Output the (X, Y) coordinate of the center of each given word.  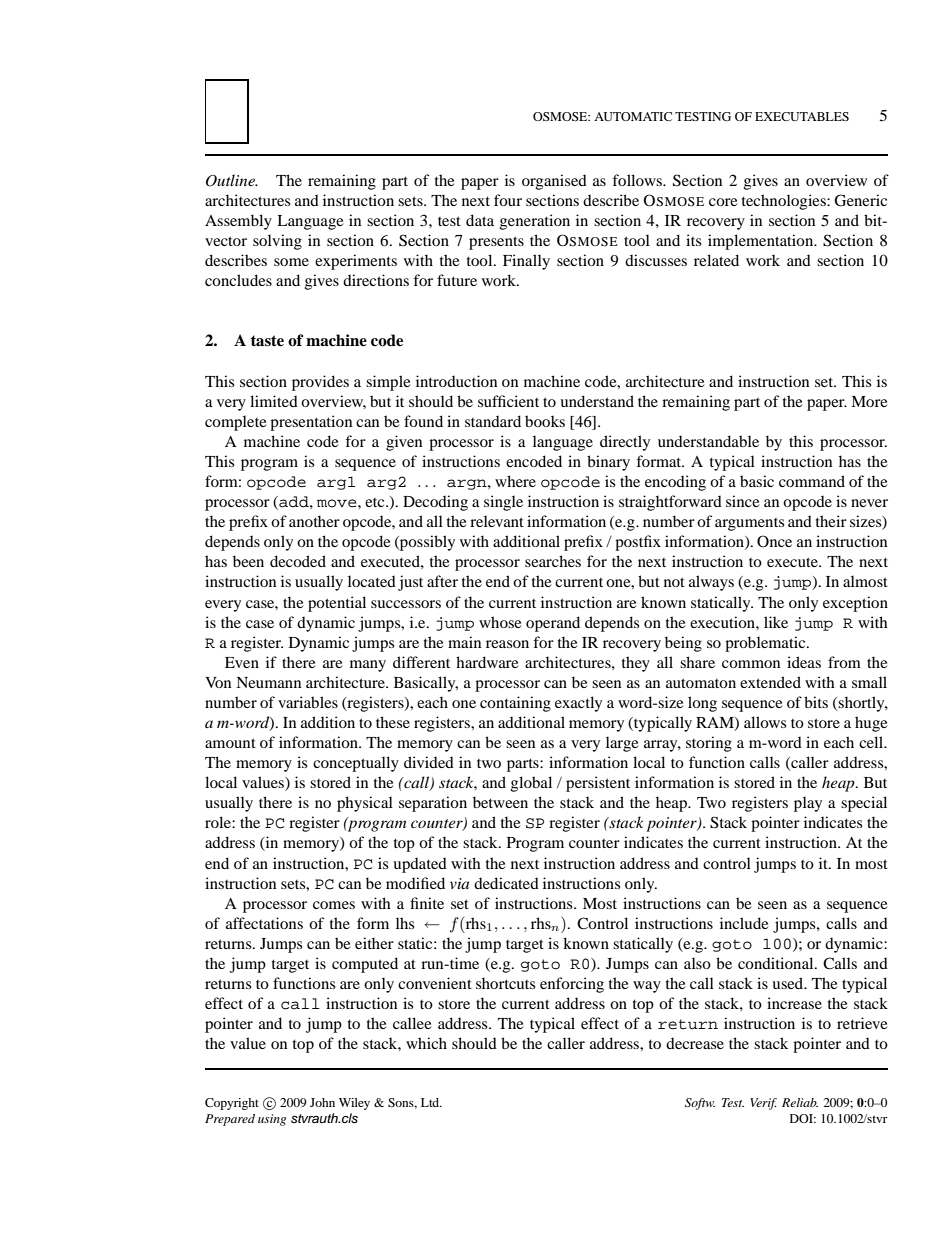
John (322, 1102)
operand (553, 624)
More (869, 401)
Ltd (431, 1102)
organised (554, 182)
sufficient (508, 401)
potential (337, 604)
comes (334, 905)
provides (320, 383)
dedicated (506, 883)
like (776, 622)
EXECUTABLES (802, 116)
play (808, 804)
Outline (231, 180)
